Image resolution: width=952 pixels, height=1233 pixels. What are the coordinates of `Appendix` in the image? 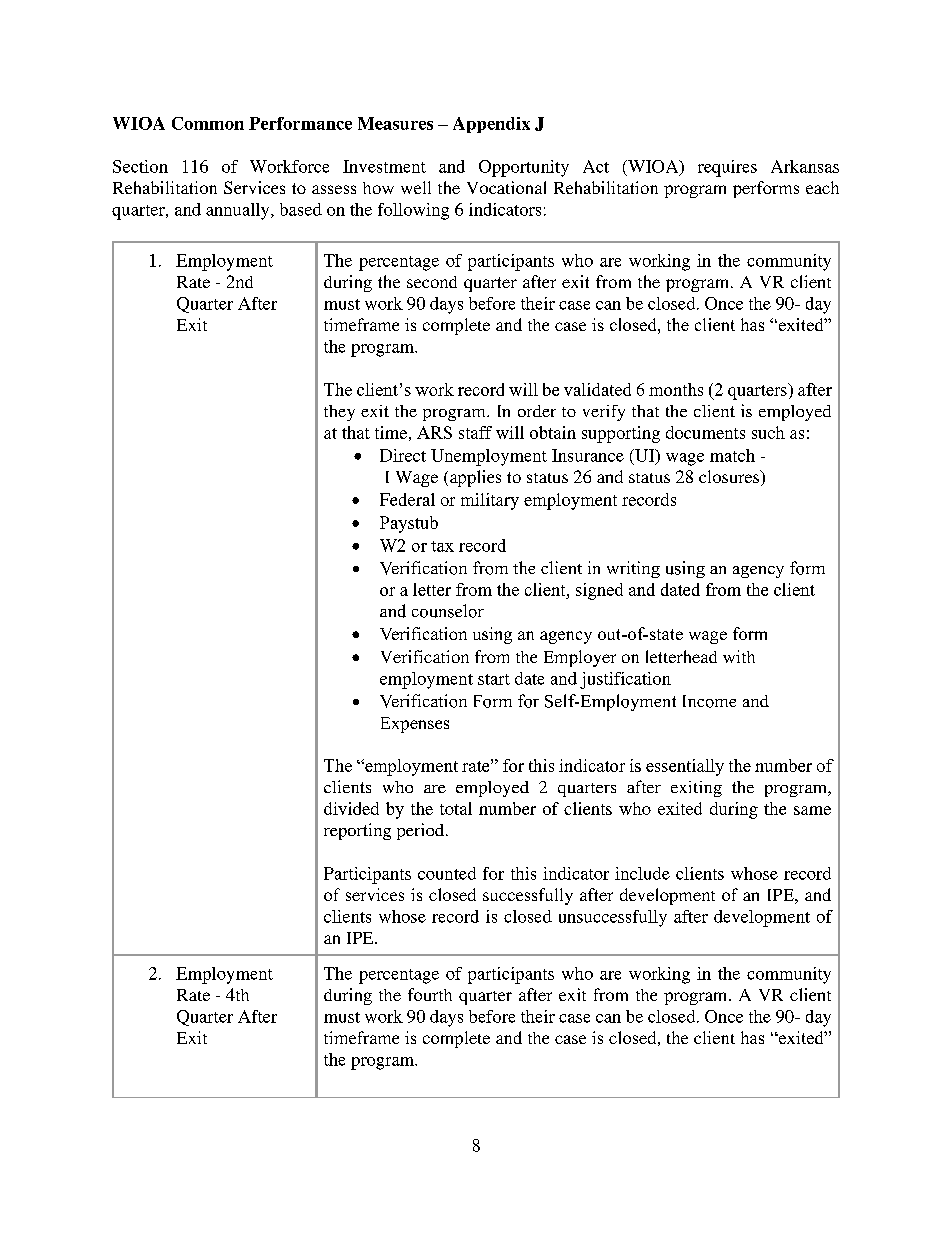 It's located at (491, 125).
